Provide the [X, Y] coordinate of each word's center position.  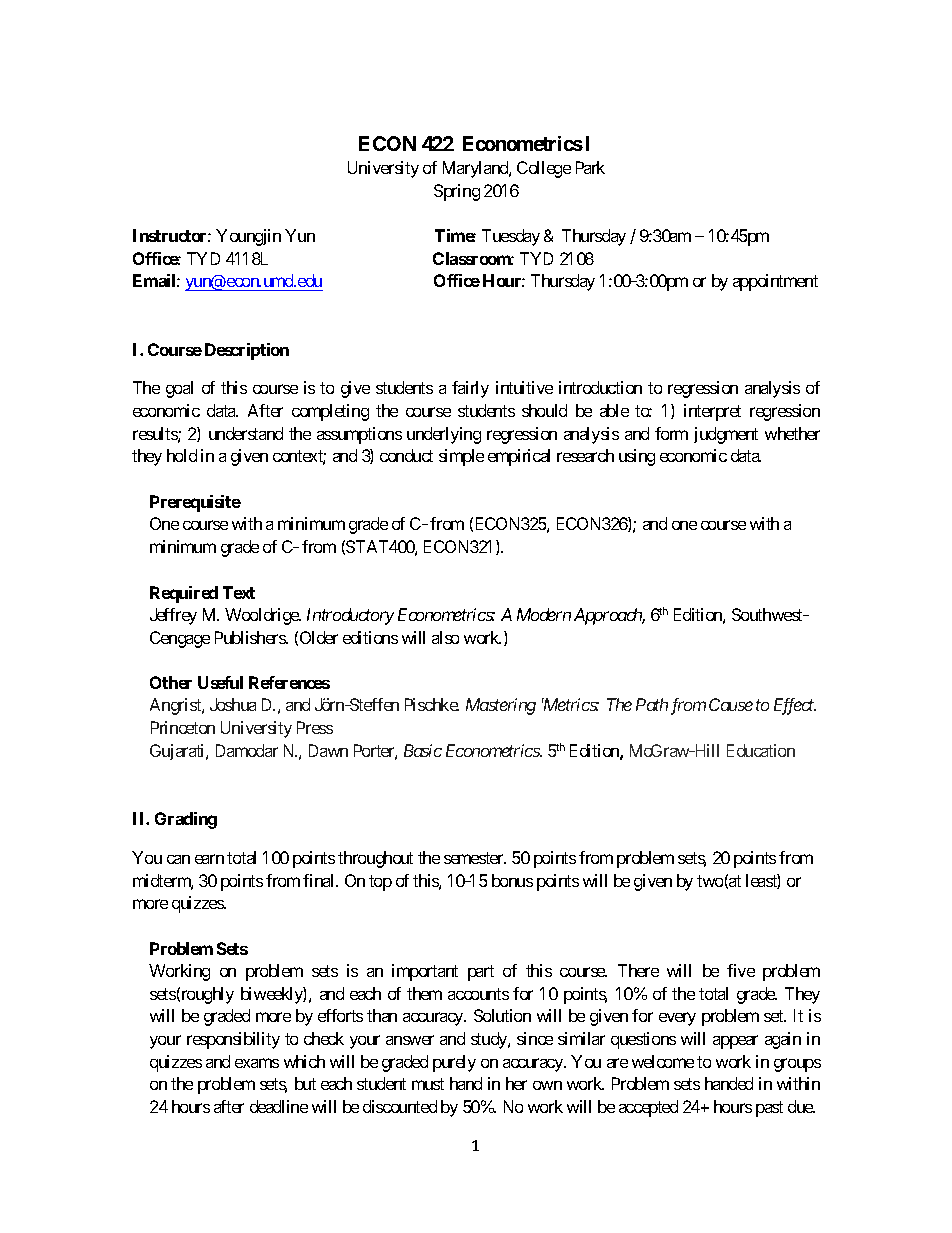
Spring [457, 192]
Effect [795, 706]
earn [209, 859]
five [741, 970]
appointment [775, 282]
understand [246, 433]
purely [454, 1063]
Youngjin [248, 237]
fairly [470, 389]
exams [257, 1063]
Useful [220, 682]
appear [735, 1042]
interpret [712, 412]
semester [475, 858]
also [445, 637]
